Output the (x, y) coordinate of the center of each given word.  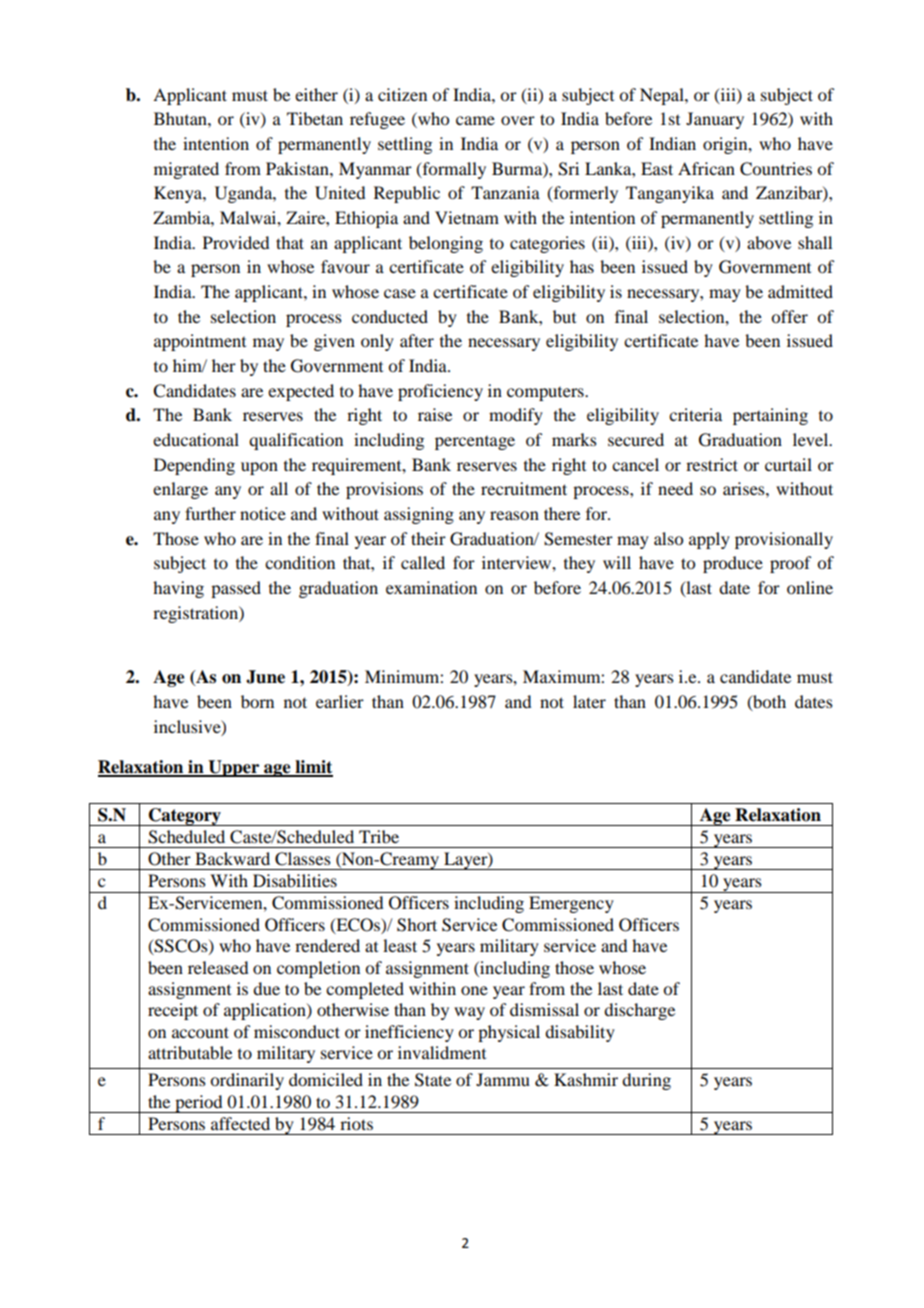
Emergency (571, 904)
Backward (232, 858)
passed (236, 589)
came (475, 120)
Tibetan (315, 118)
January (715, 120)
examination (431, 587)
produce (733, 564)
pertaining (770, 416)
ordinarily (247, 1081)
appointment (200, 342)
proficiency (440, 392)
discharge (639, 1011)
